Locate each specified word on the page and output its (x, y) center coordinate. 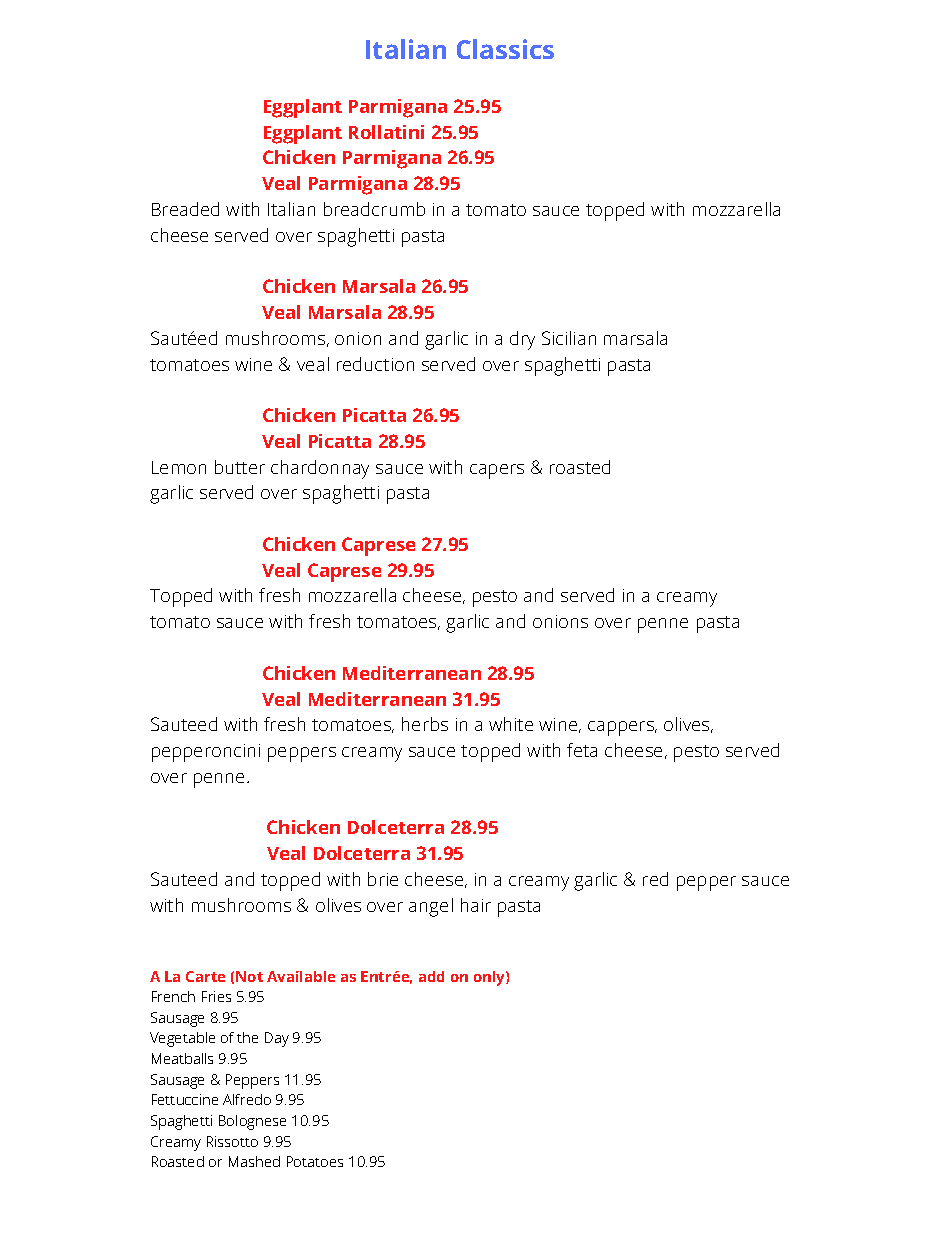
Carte (205, 976)
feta (582, 750)
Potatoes (315, 1161)
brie (383, 879)
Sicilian (569, 338)
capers (497, 471)
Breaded (185, 209)
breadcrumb (374, 209)
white (511, 724)
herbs (425, 724)
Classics (505, 49)
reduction (375, 364)
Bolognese (252, 1122)
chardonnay (320, 469)
